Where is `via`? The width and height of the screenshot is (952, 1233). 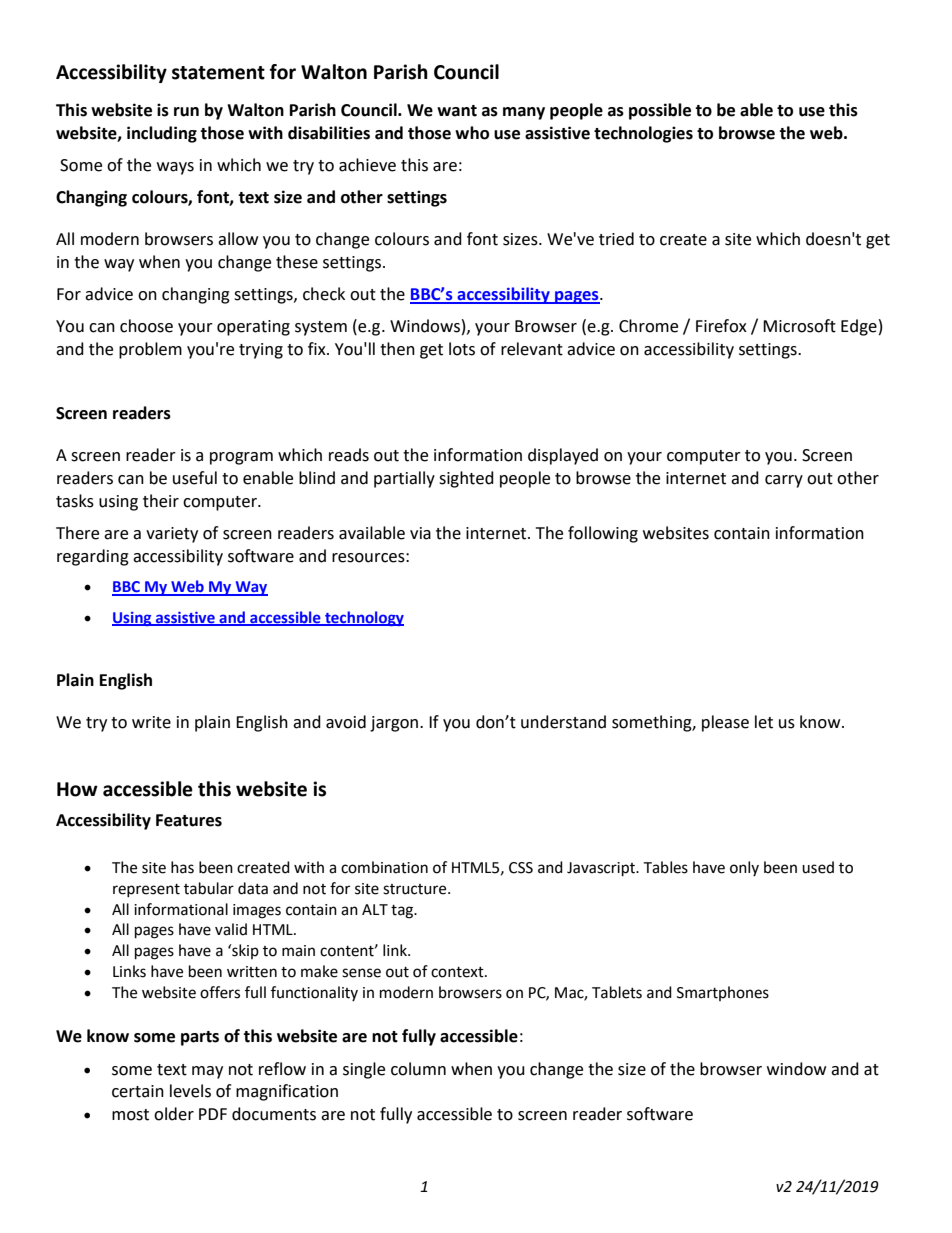 via is located at coordinates (420, 533).
